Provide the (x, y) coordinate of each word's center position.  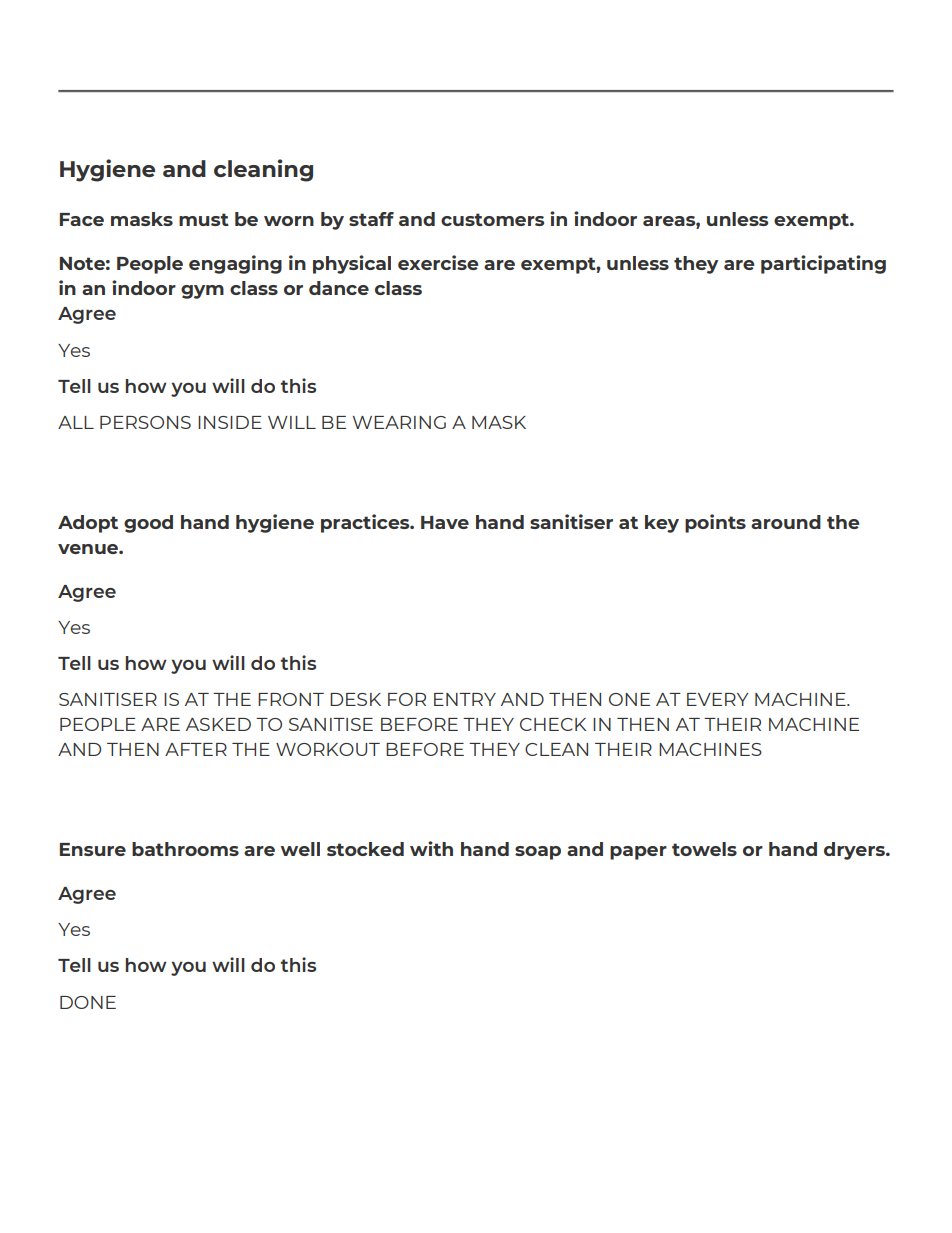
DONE (88, 1002)
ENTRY (465, 699)
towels (704, 849)
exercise (438, 262)
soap (538, 853)
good (148, 524)
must (204, 219)
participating (823, 264)
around (786, 522)
